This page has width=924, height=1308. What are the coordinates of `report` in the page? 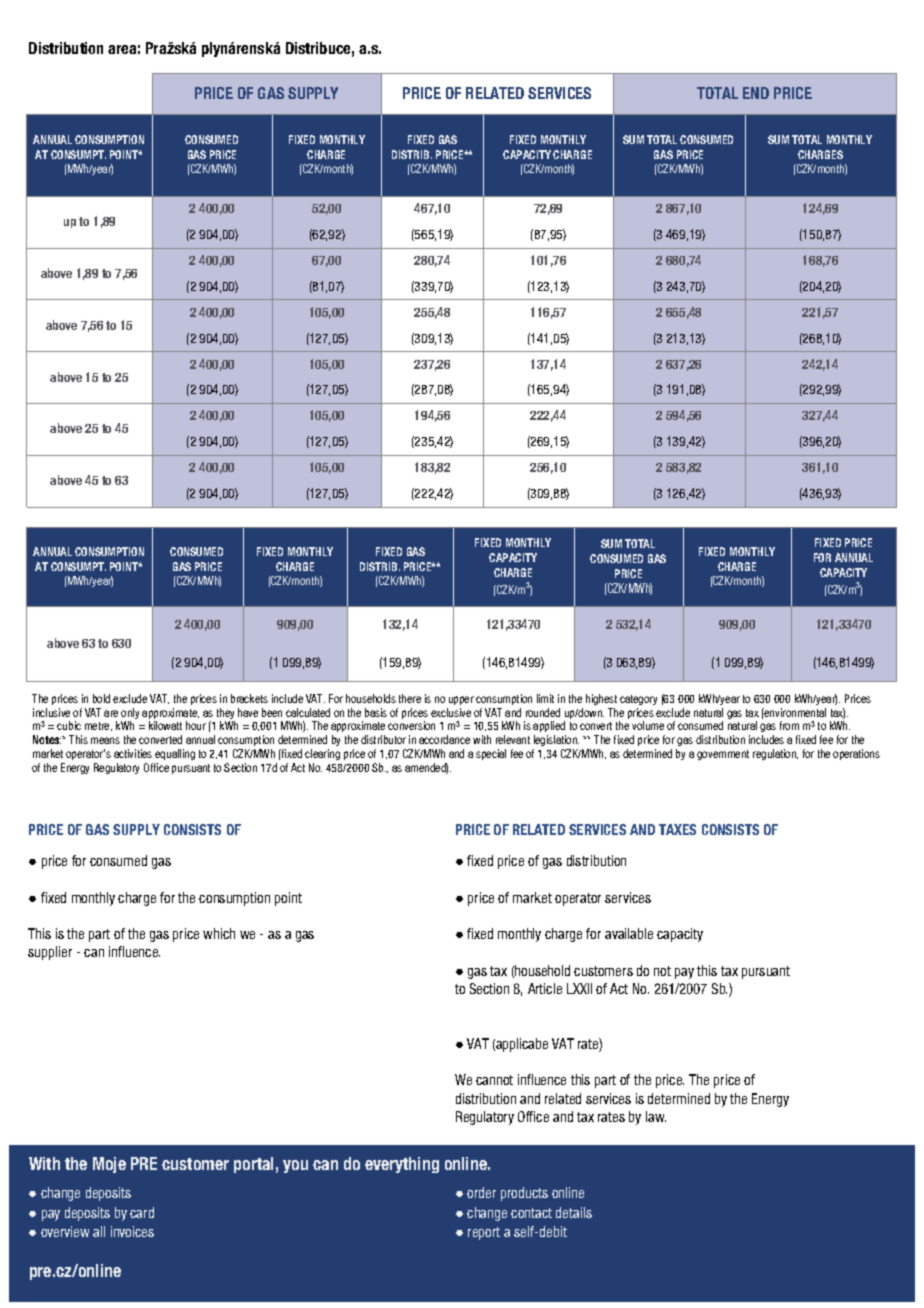 It's located at (484, 1233).
